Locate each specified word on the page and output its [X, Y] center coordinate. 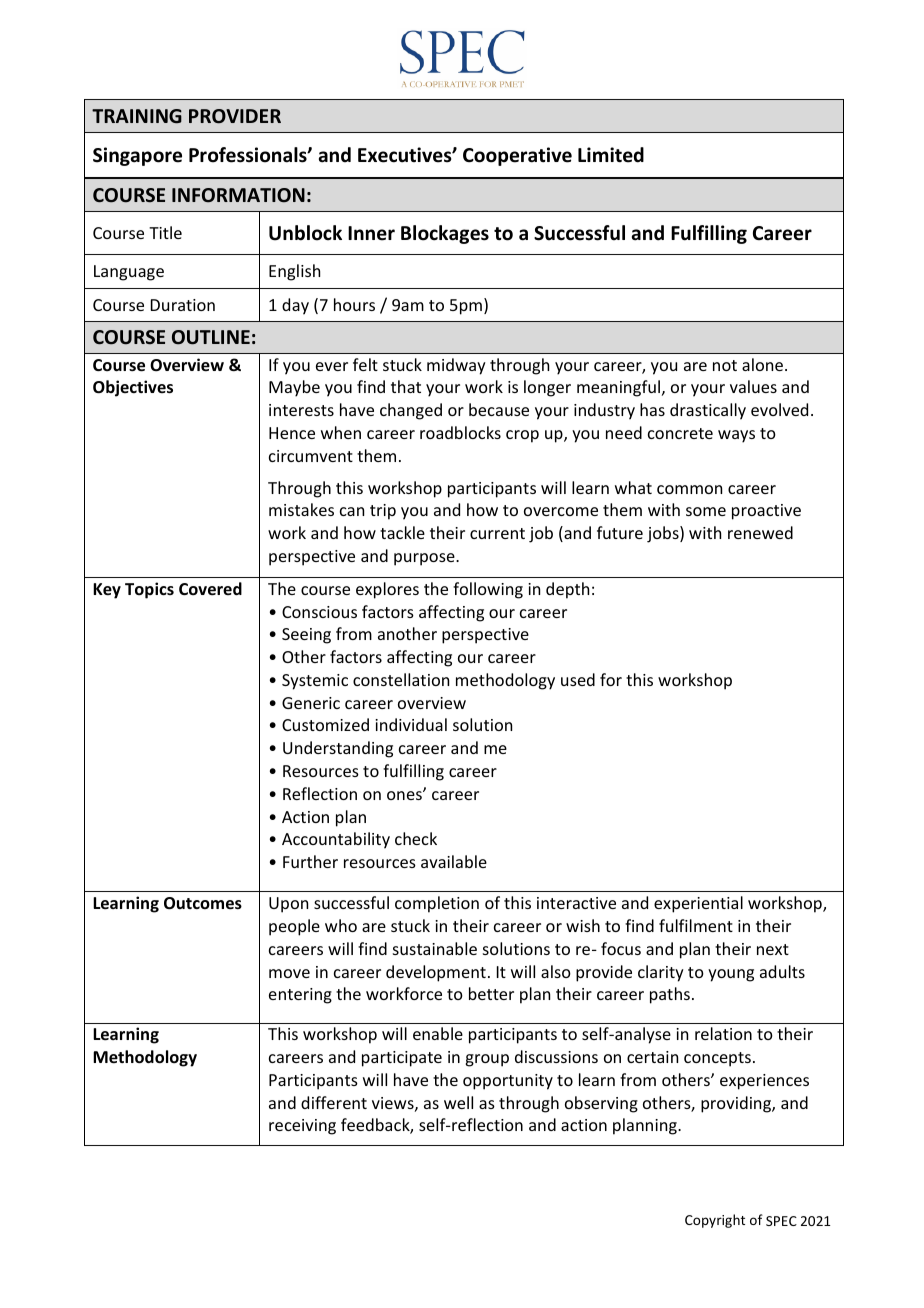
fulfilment [696, 925]
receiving [302, 1127]
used [578, 679]
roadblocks [460, 432]
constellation [401, 679]
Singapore [137, 156]
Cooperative [517, 156]
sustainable [435, 948]
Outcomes [203, 903]
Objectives [133, 388]
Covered [210, 589]
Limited [611, 155]
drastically [708, 411]
